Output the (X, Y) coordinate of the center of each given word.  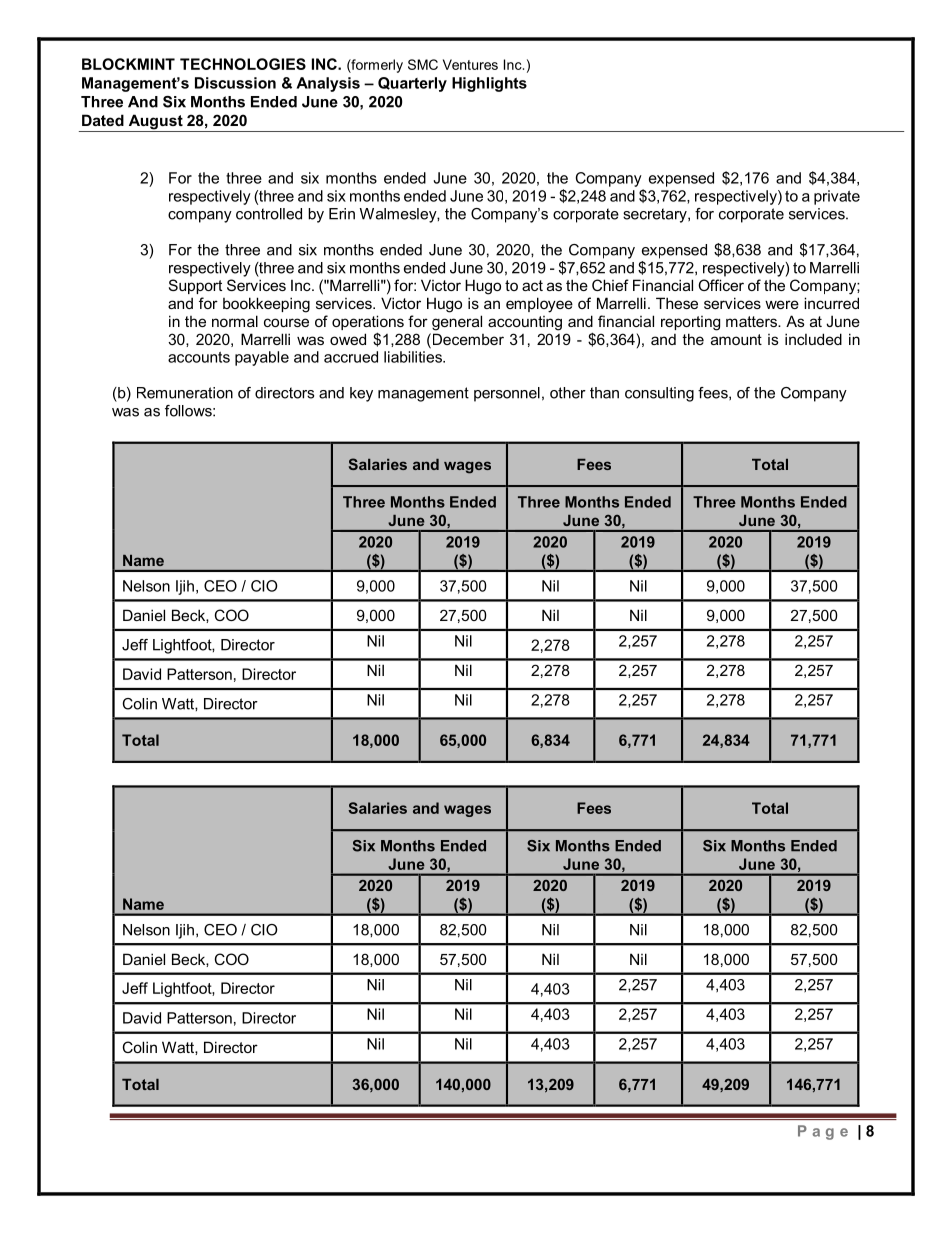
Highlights (489, 84)
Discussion (235, 83)
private (837, 197)
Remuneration (185, 393)
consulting (659, 394)
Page (823, 1132)
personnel (507, 394)
